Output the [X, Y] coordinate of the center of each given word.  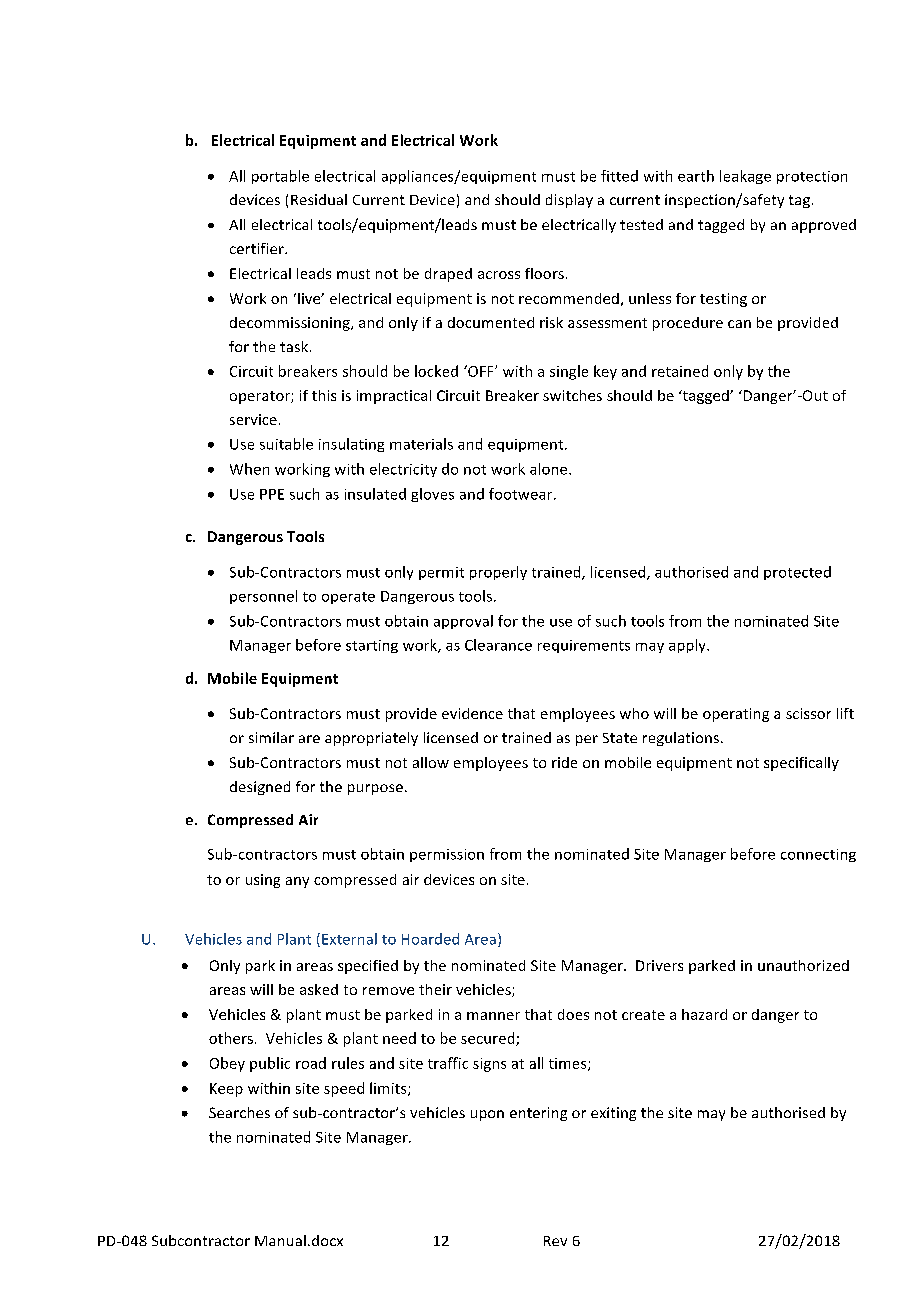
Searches [239, 1112]
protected [797, 573]
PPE [272, 494]
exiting [613, 1114]
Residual [319, 199]
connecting [818, 855]
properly [498, 573]
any [297, 882]
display [569, 201]
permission [447, 855]
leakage [745, 177]
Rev [555, 1241]
